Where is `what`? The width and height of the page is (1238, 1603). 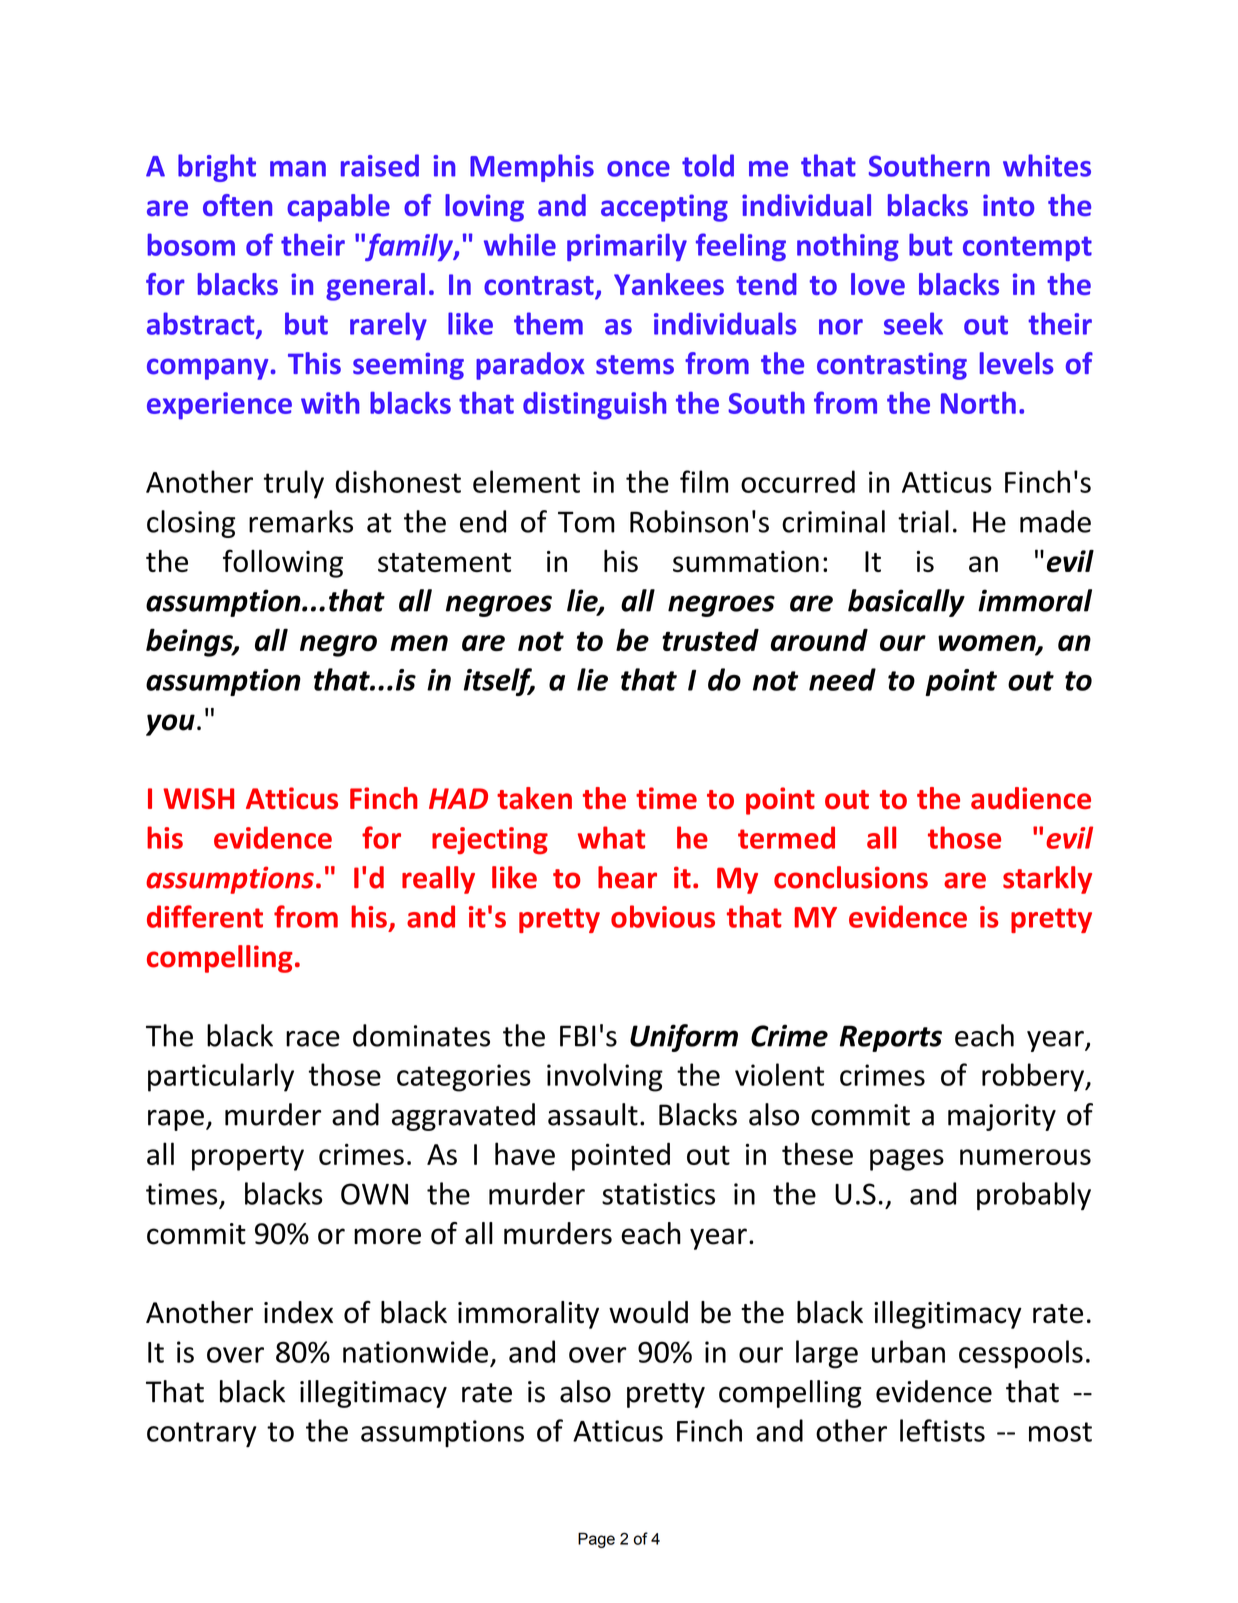
what is located at coordinates (611, 837).
